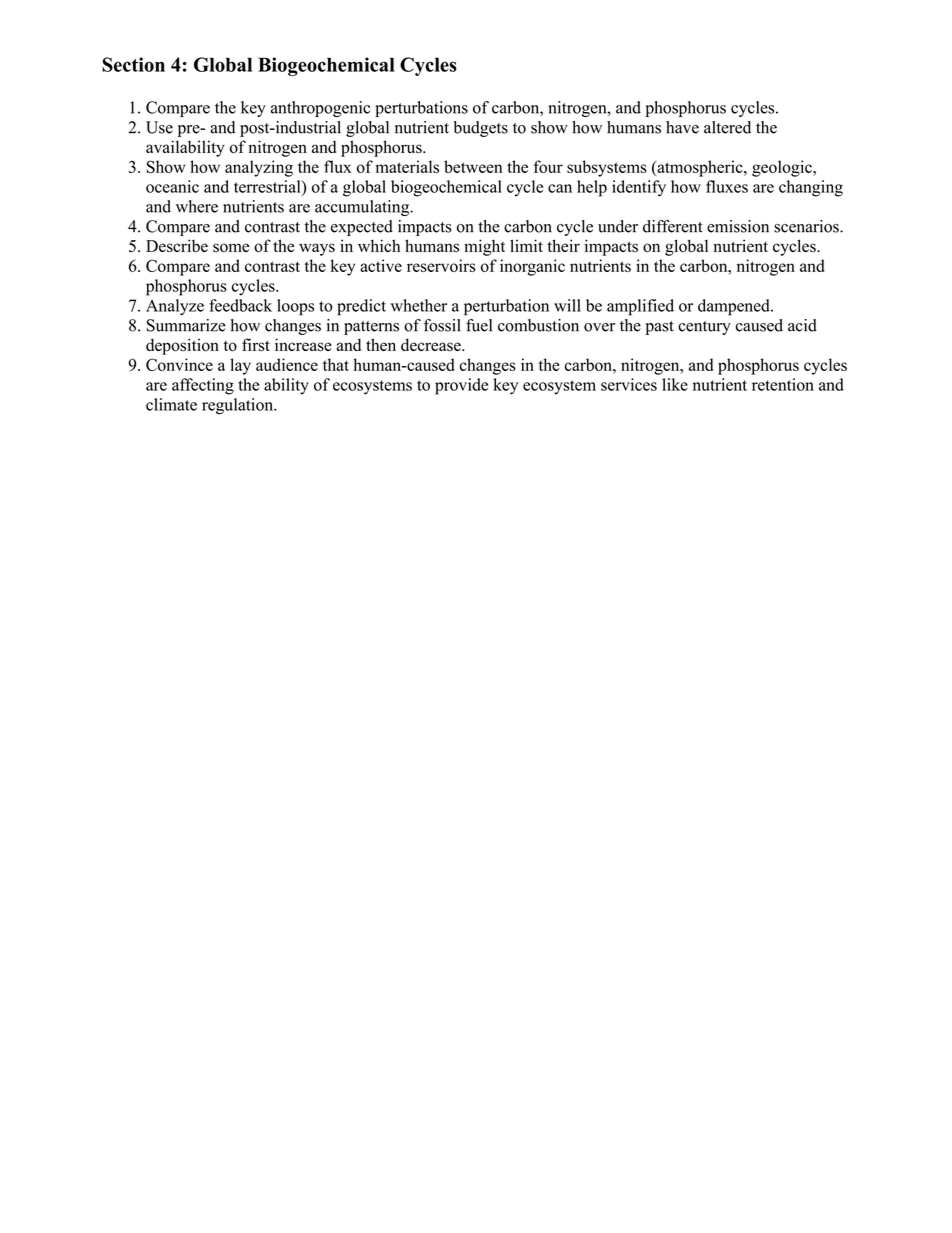  Describe the element at coordinates (133, 64) in the screenshot. I see `Section` at that location.
